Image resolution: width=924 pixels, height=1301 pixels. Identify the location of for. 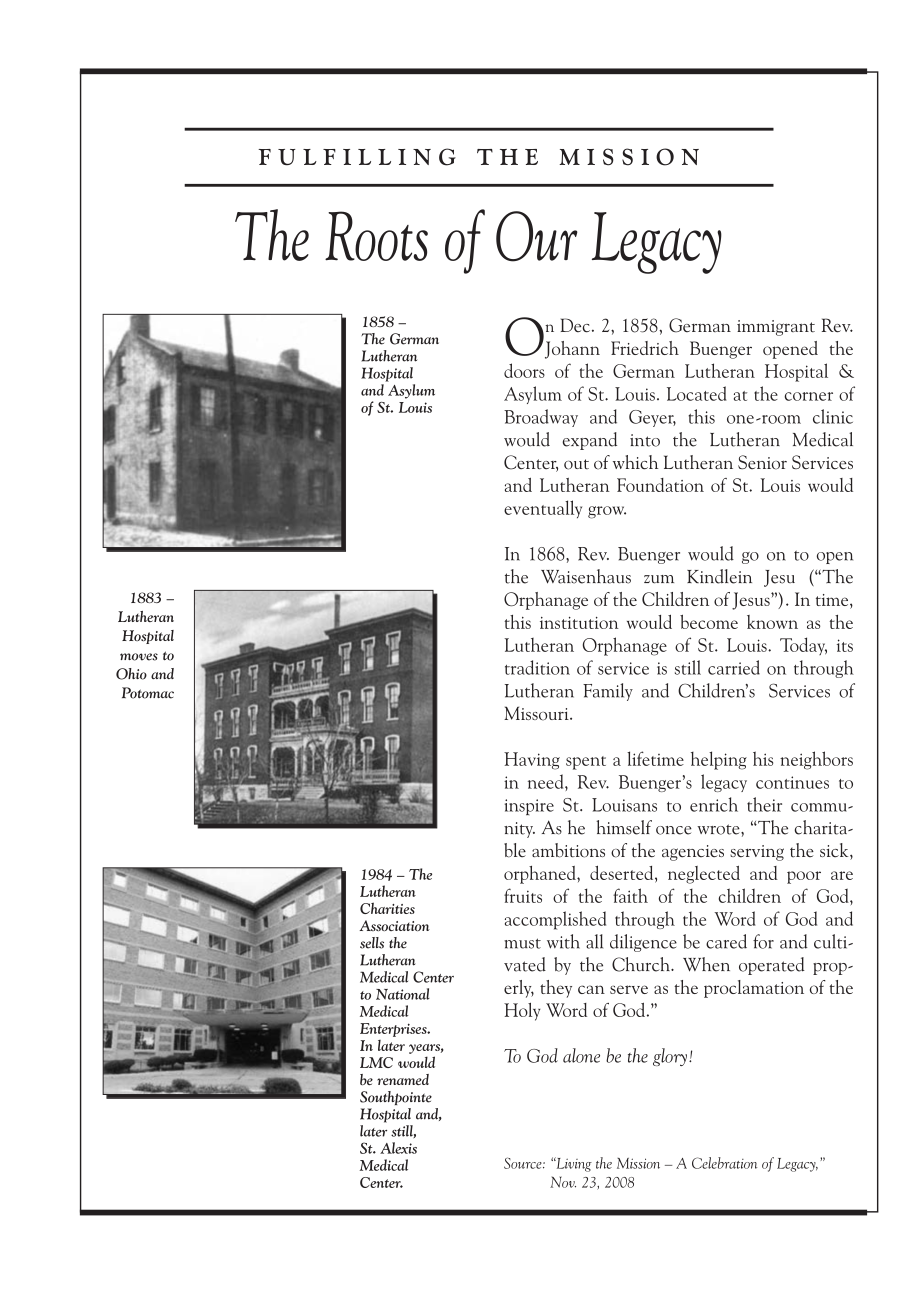
(763, 941).
